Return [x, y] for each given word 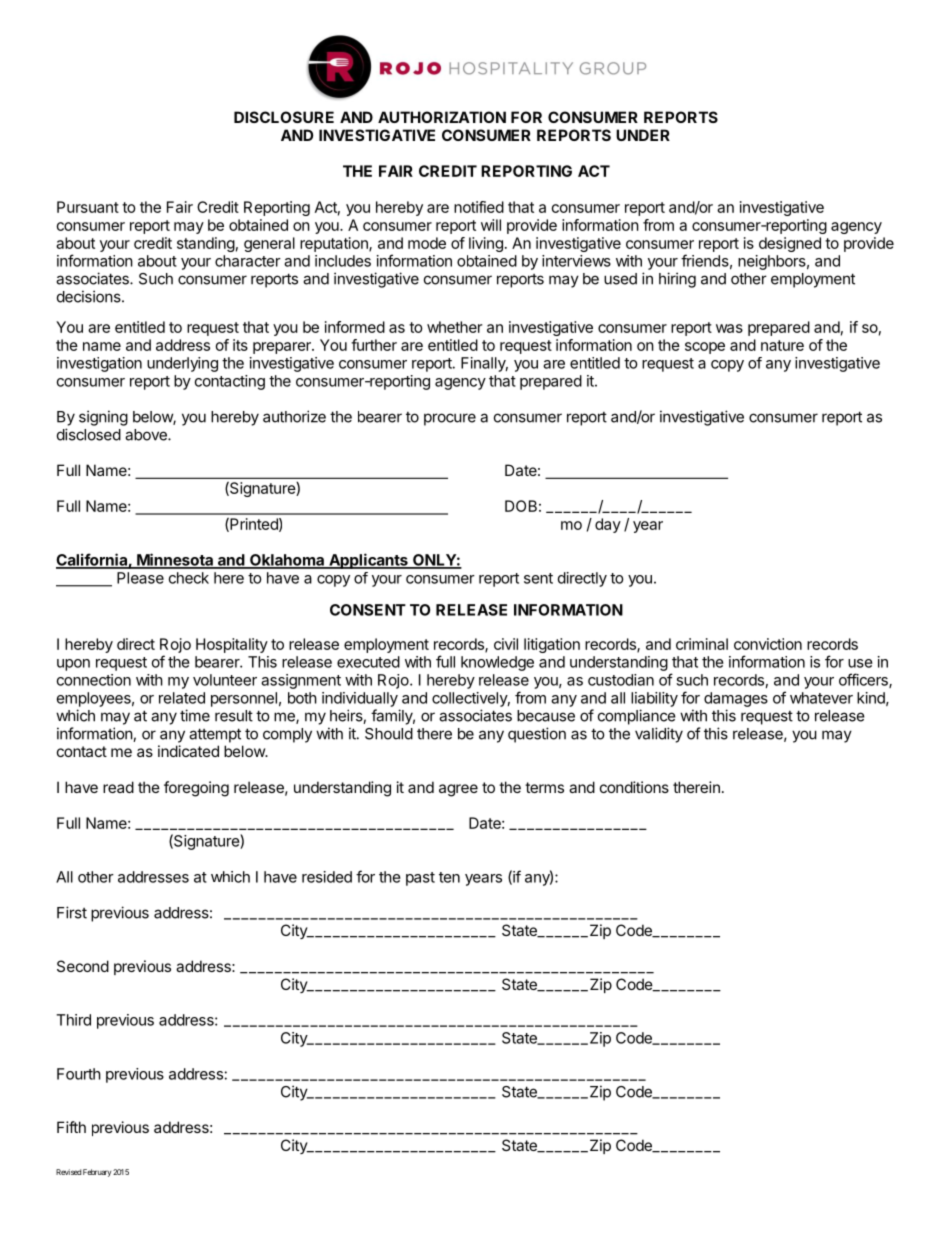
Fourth [79, 1074]
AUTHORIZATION [442, 117]
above [147, 435]
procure [450, 419]
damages [736, 699]
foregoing [196, 789]
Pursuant [88, 207]
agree [458, 790]
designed [790, 244]
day [608, 525]
